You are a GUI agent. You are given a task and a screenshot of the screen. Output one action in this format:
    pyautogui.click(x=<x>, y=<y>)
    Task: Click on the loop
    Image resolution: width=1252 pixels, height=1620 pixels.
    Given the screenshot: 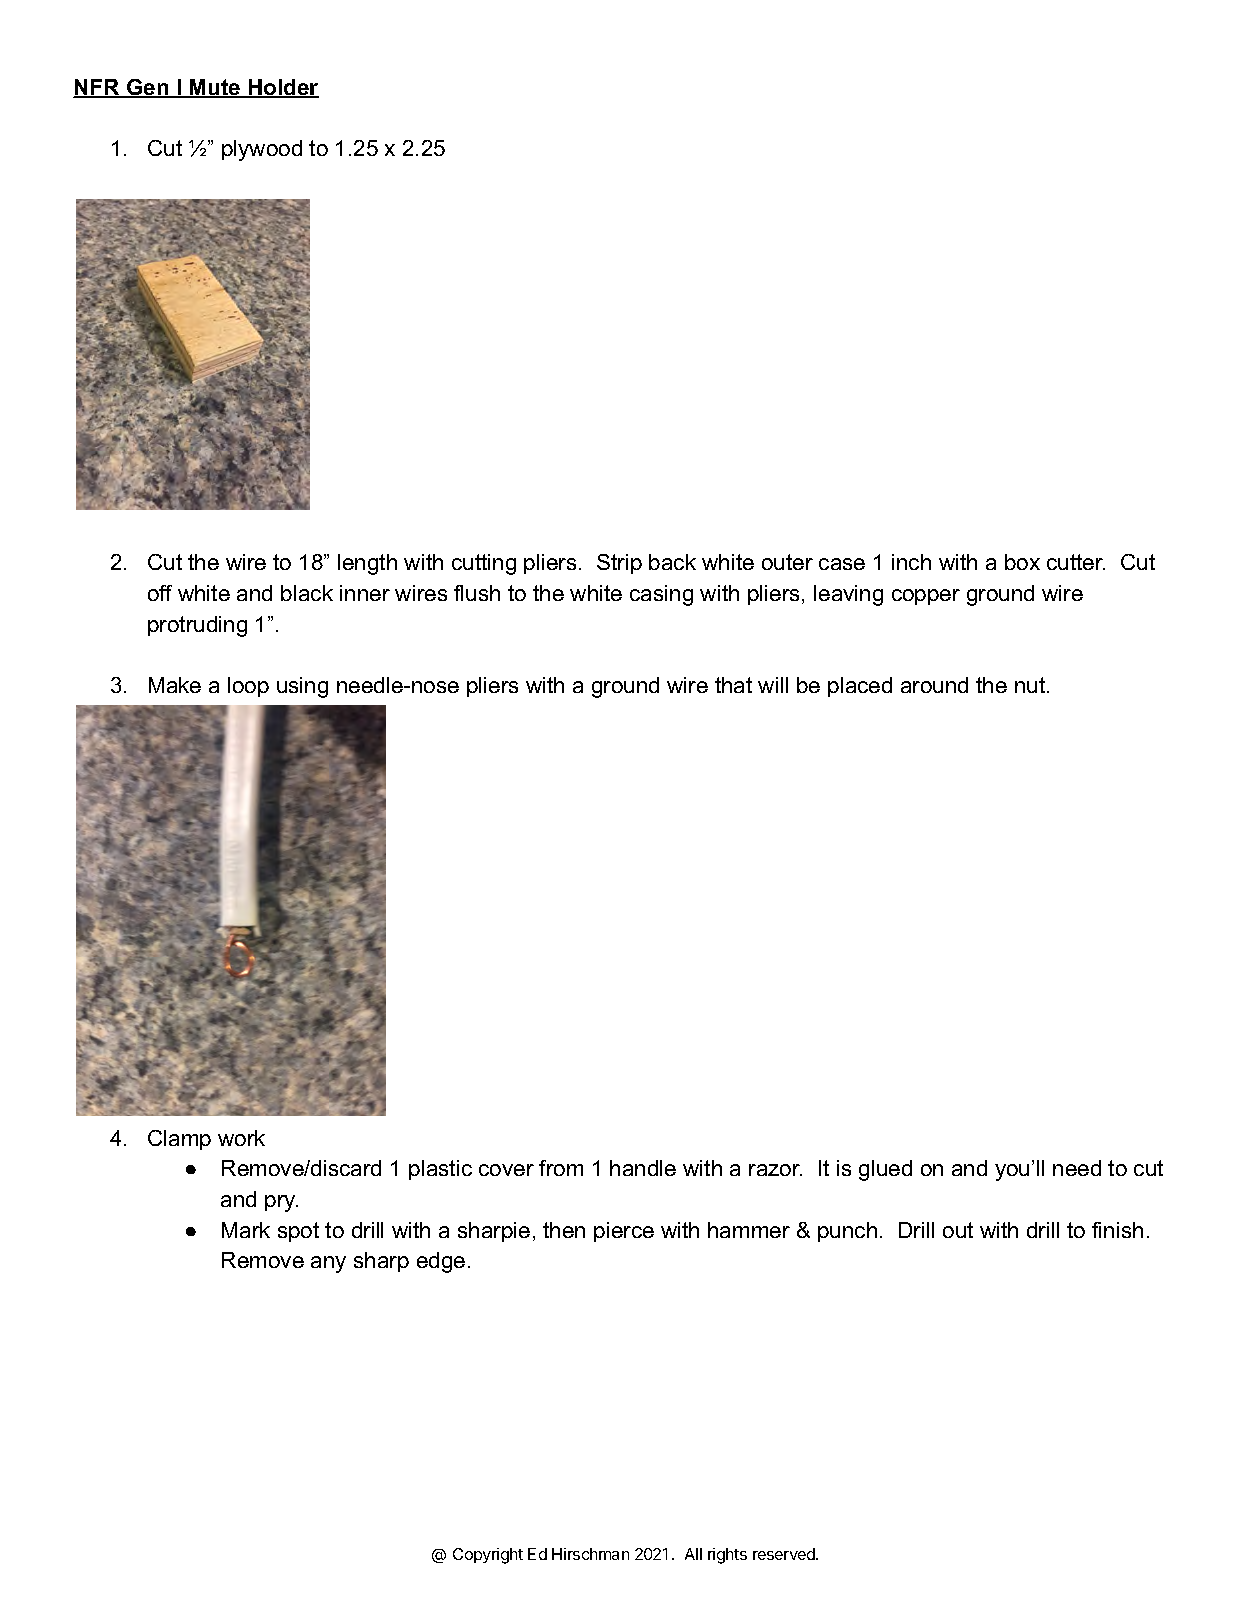 What is the action you would take?
    pyautogui.click(x=248, y=687)
